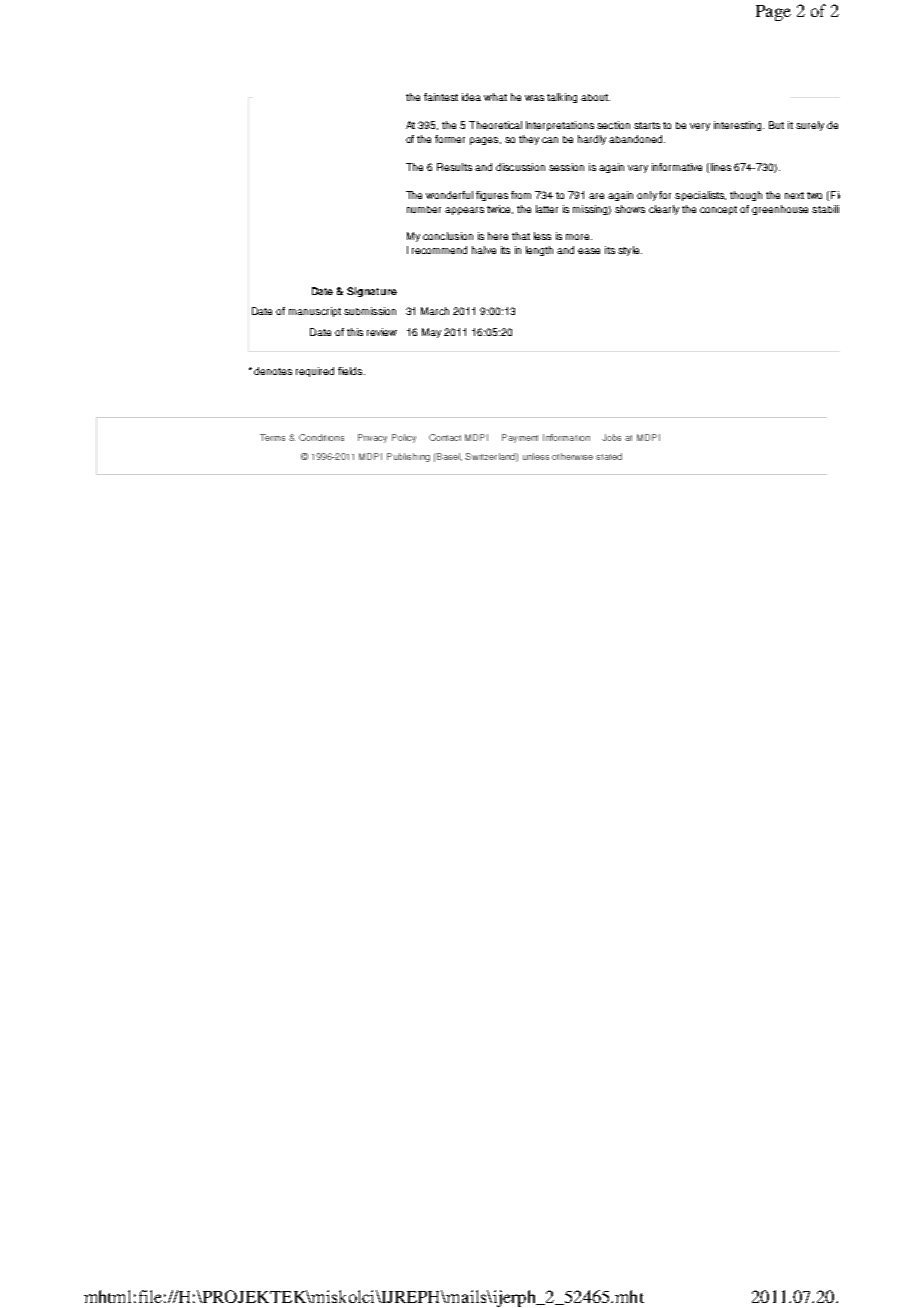  I want to click on length, so click(539, 251).
